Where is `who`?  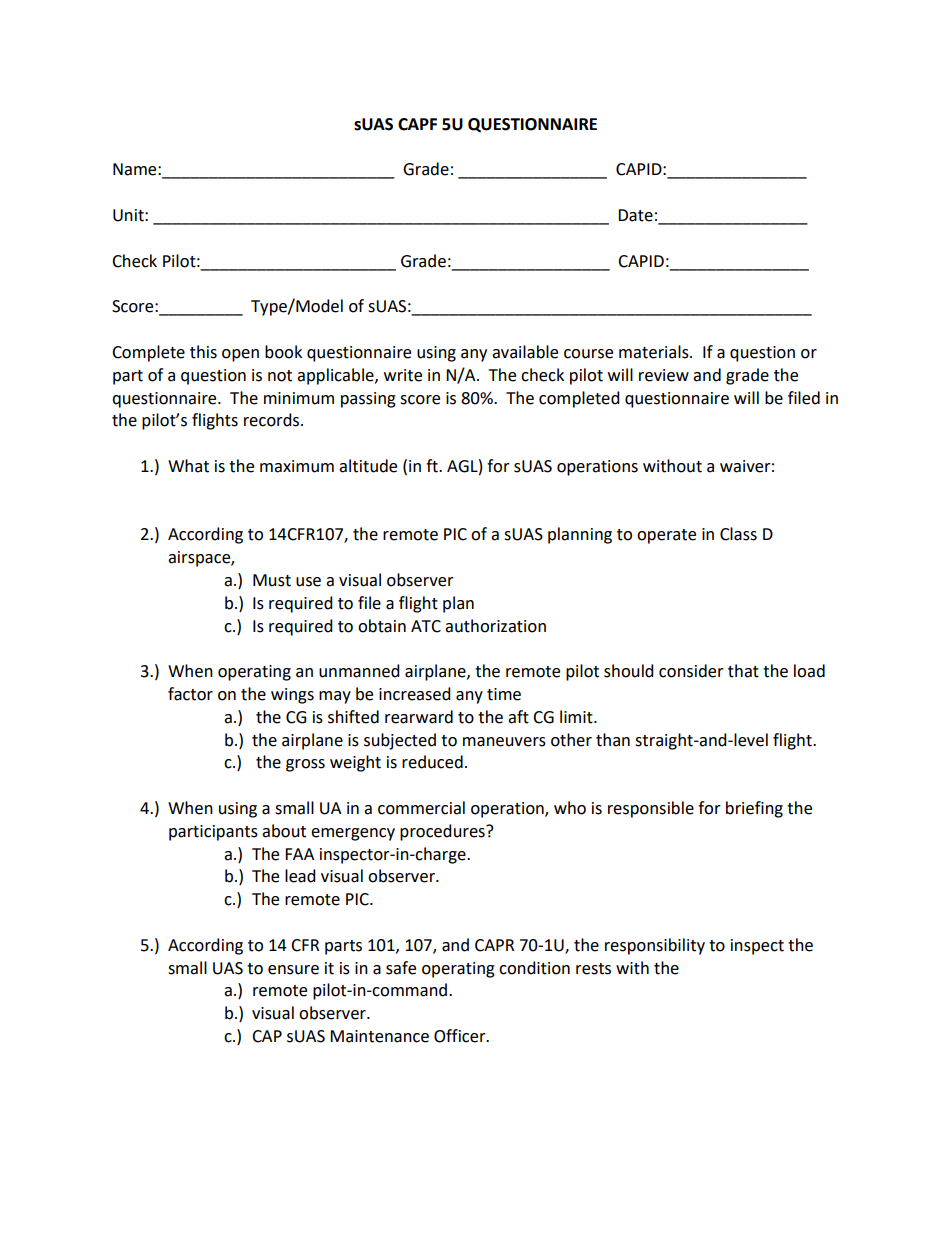
who is located at coordinates (570, 808).
